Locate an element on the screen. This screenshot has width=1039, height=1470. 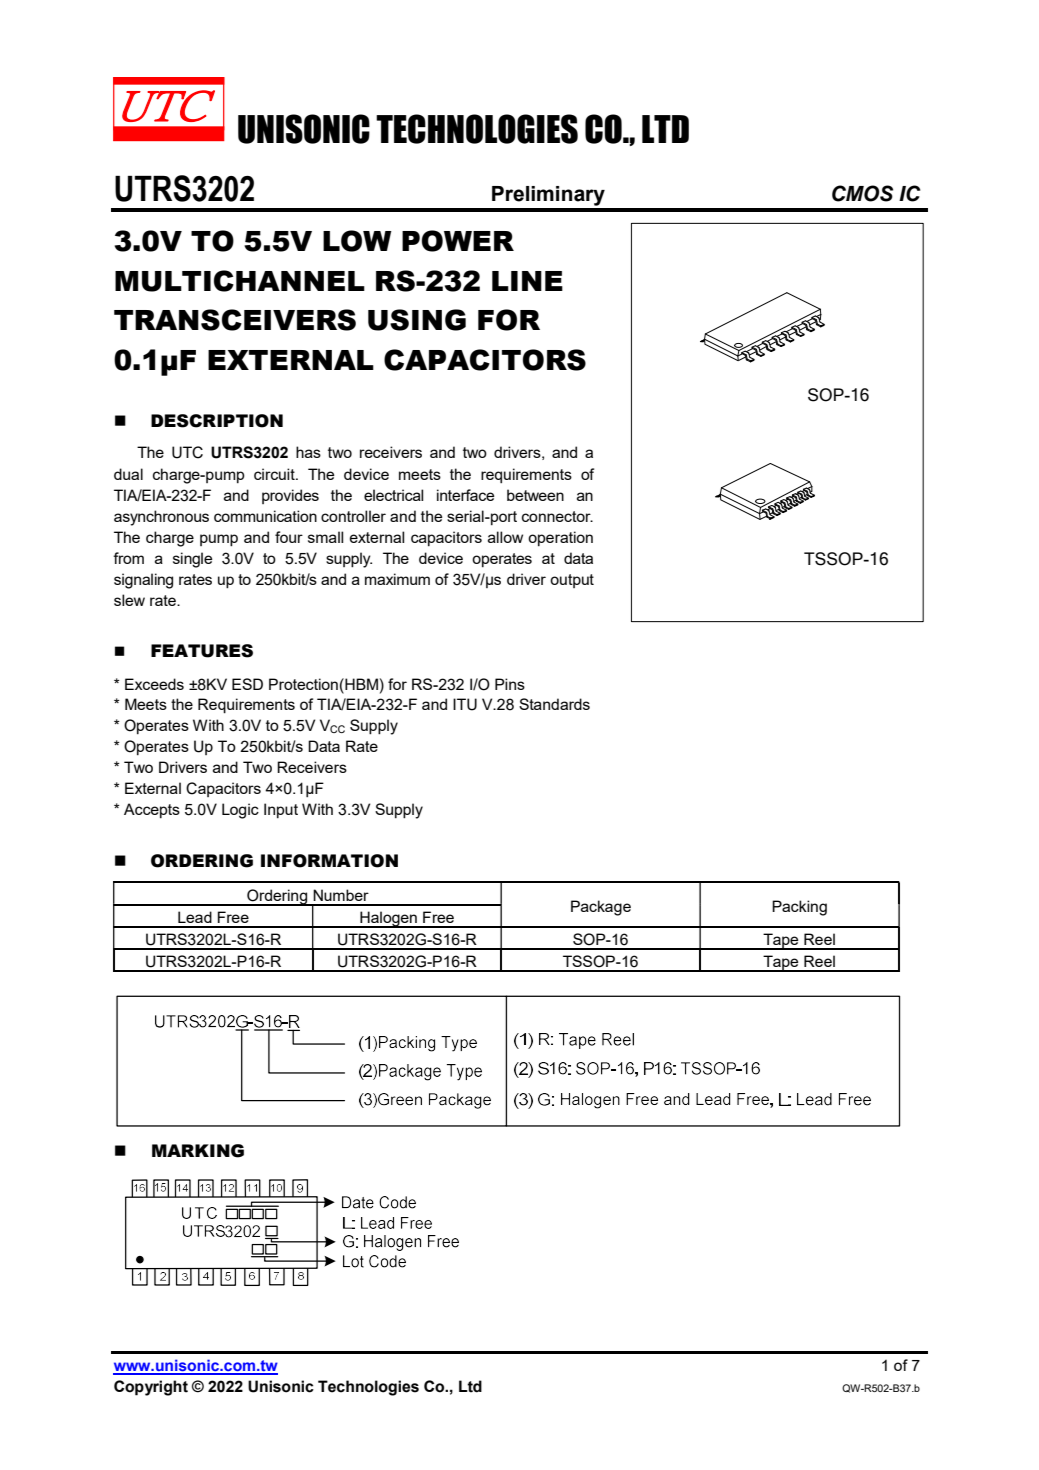
operation is located at coordinates (560, 538).
